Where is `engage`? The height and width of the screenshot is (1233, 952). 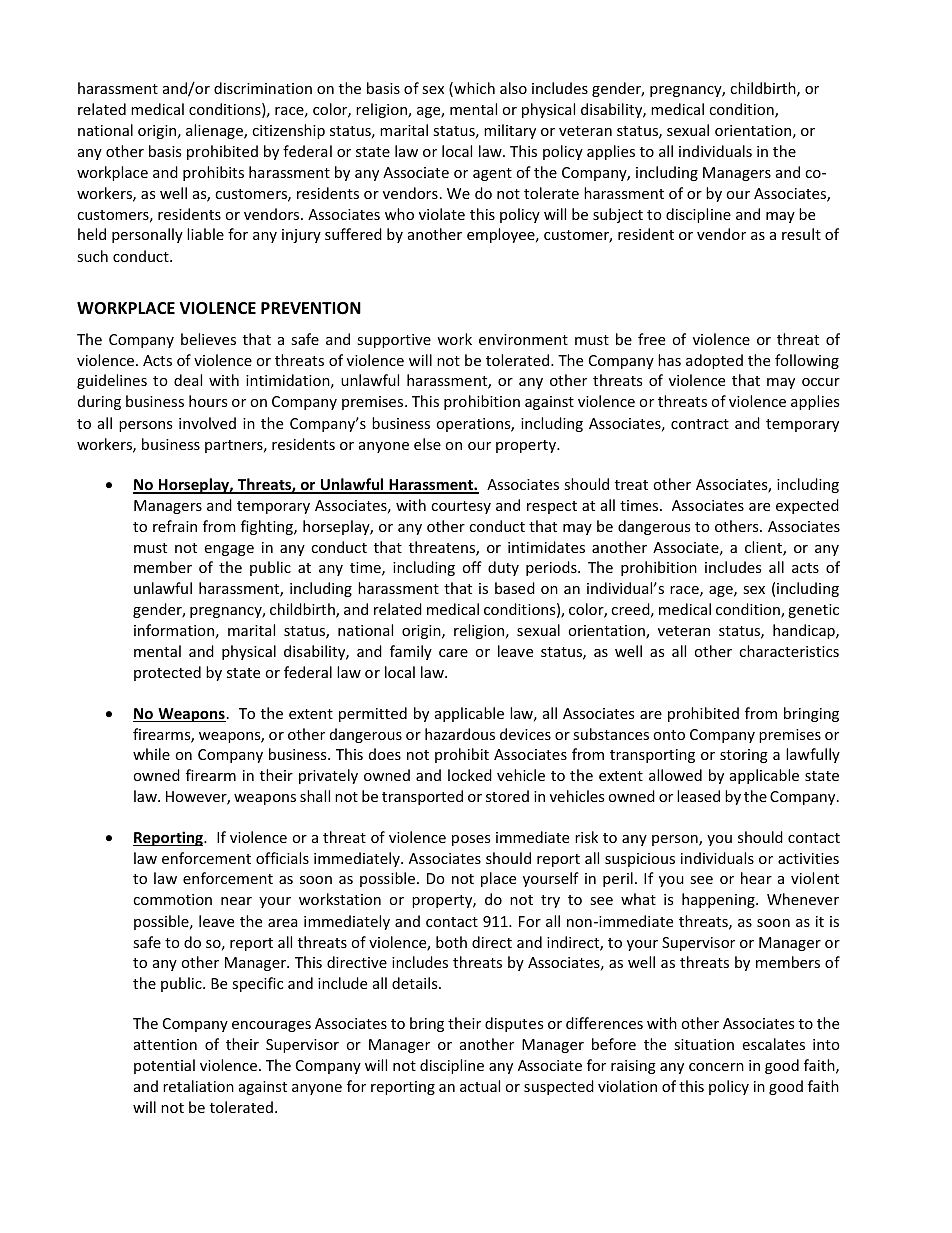
engage is located at coordinates (229, 550).
